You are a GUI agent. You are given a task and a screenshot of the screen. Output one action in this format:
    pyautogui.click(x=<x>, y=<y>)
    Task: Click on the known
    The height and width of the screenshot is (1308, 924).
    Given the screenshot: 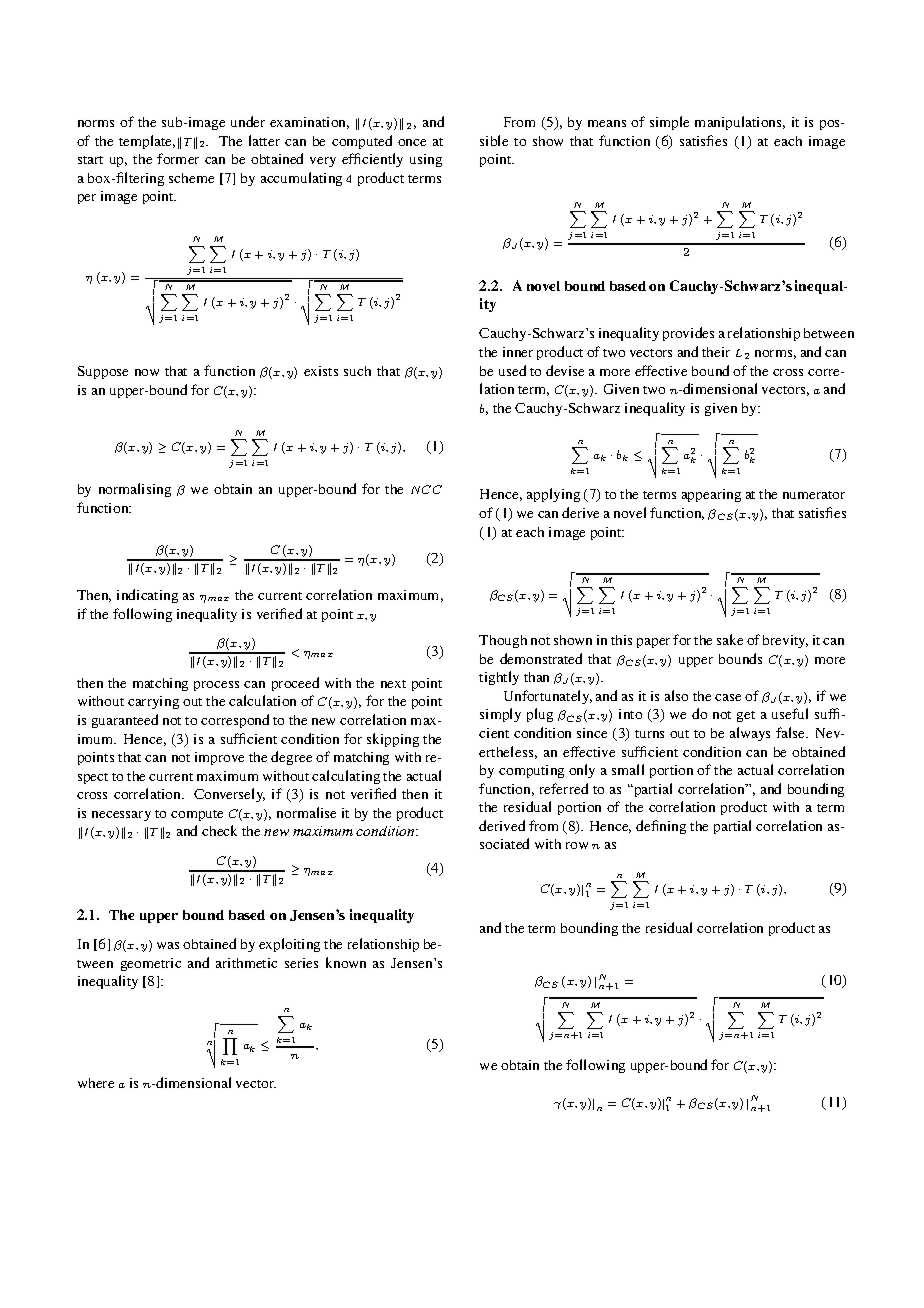 What is the action you would take?
    pyautogui.click(x=346, y=962)
